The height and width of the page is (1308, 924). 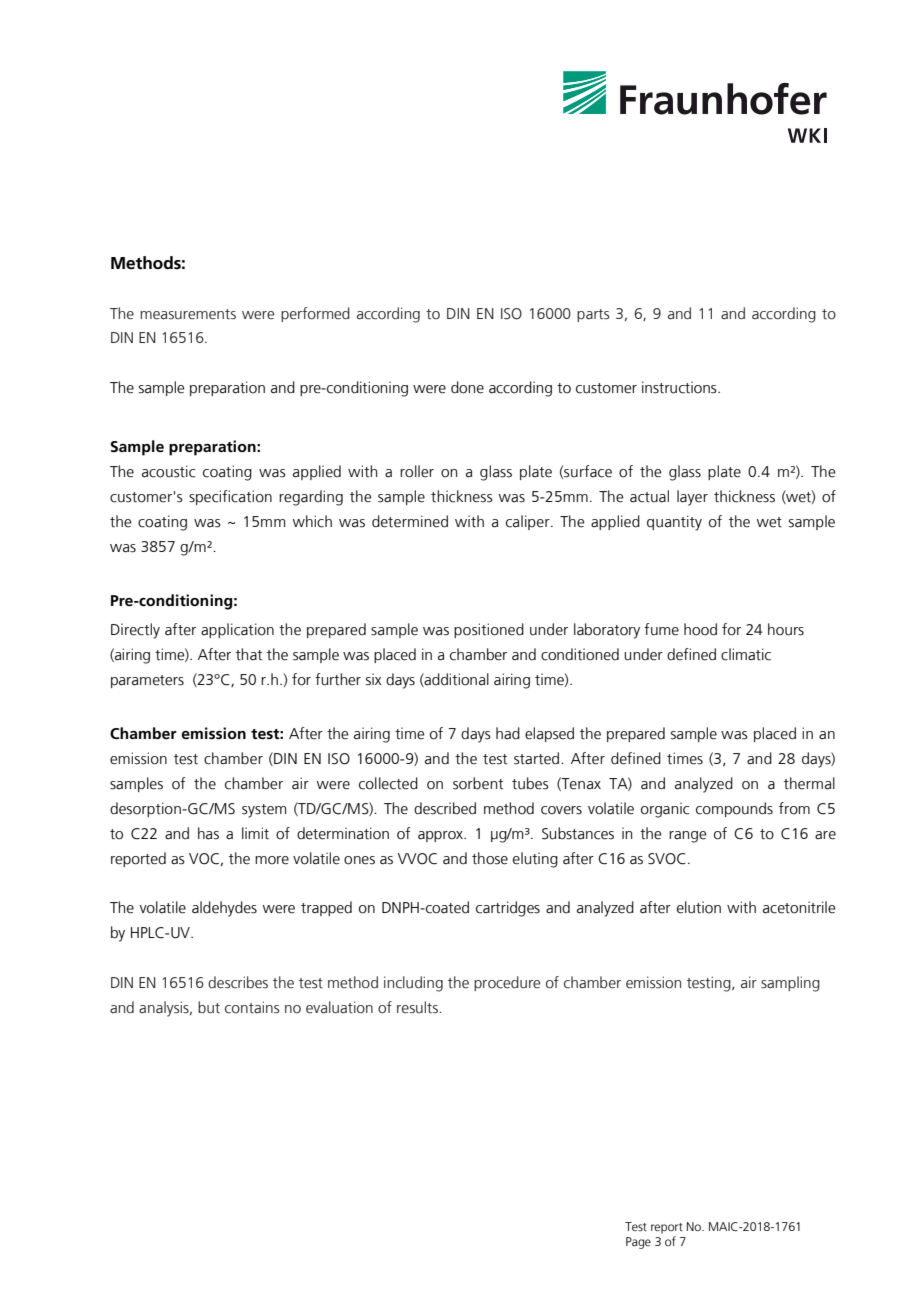 What do you see at coordinates (638, 1243) in the page?
I see `Page` at bounding box center [638, 1243].
